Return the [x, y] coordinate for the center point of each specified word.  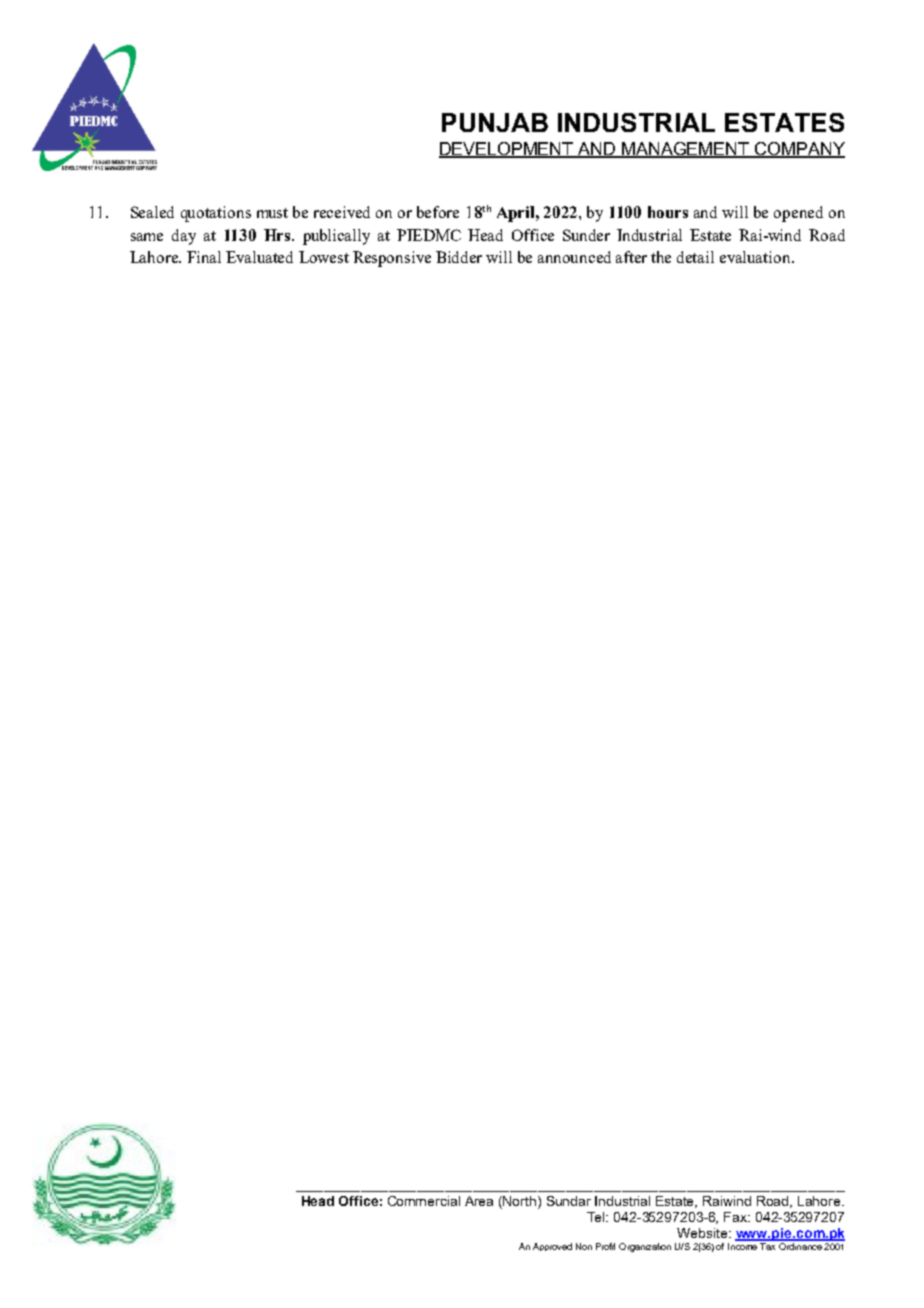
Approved [552, 1247]
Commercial [424, 1201]
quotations [216, 214]
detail [695, 257]
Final [204, 257]
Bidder [459, 257]
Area [479, 1201]
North [521, 1201]
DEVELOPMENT [507, 149]
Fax [737, 1217]
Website [703, 1233]
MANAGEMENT [686, 149]
